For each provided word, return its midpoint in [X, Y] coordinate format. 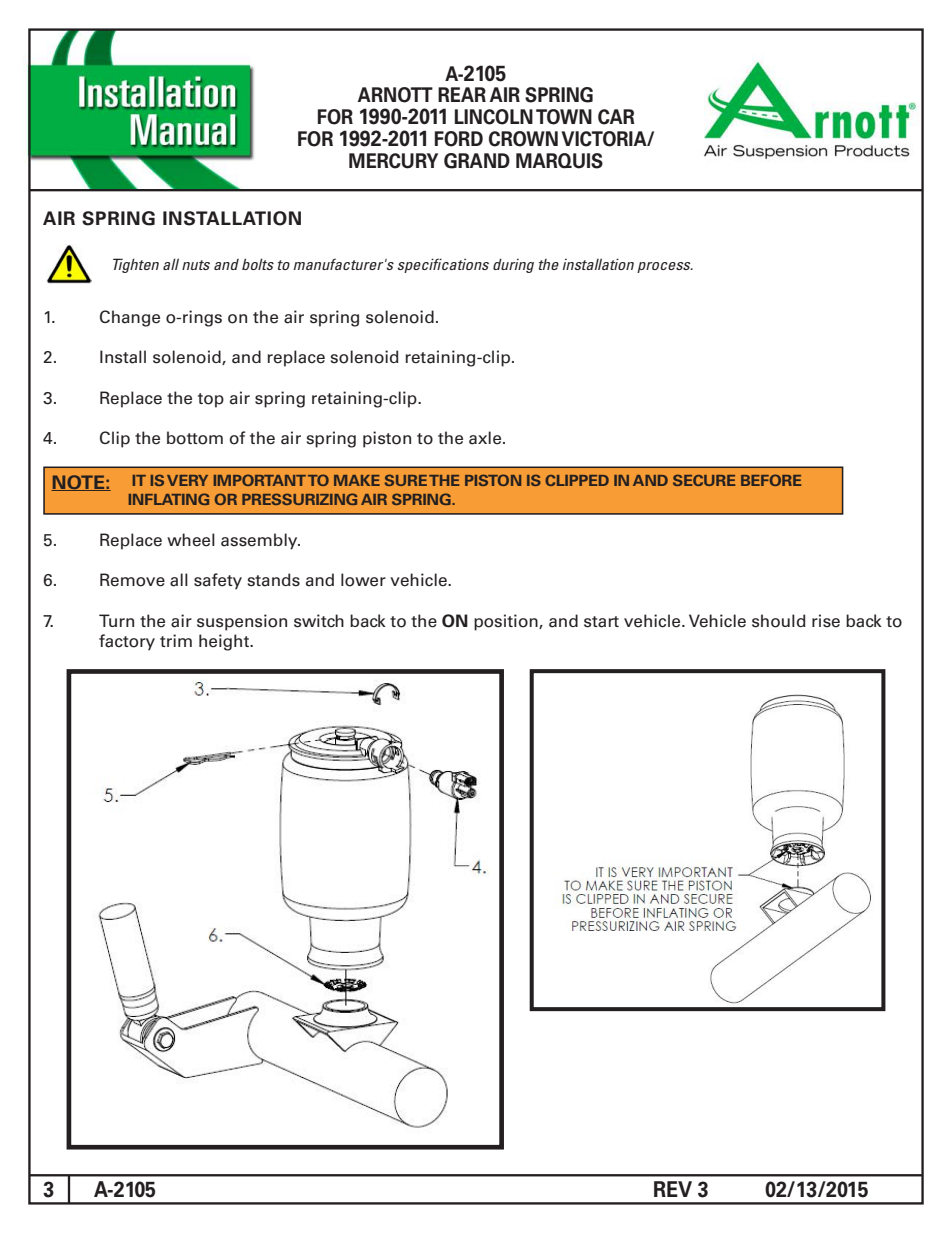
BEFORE [771, 480]
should [779, 621]
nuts [196, 265]
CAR [616, 117]
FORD [459, 139]
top [211, 400]
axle [486, 438]
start [601, 622]
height [225, 642]
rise [826, 621]
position [507, 622]
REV [673, 1189]
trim [176, 640]
